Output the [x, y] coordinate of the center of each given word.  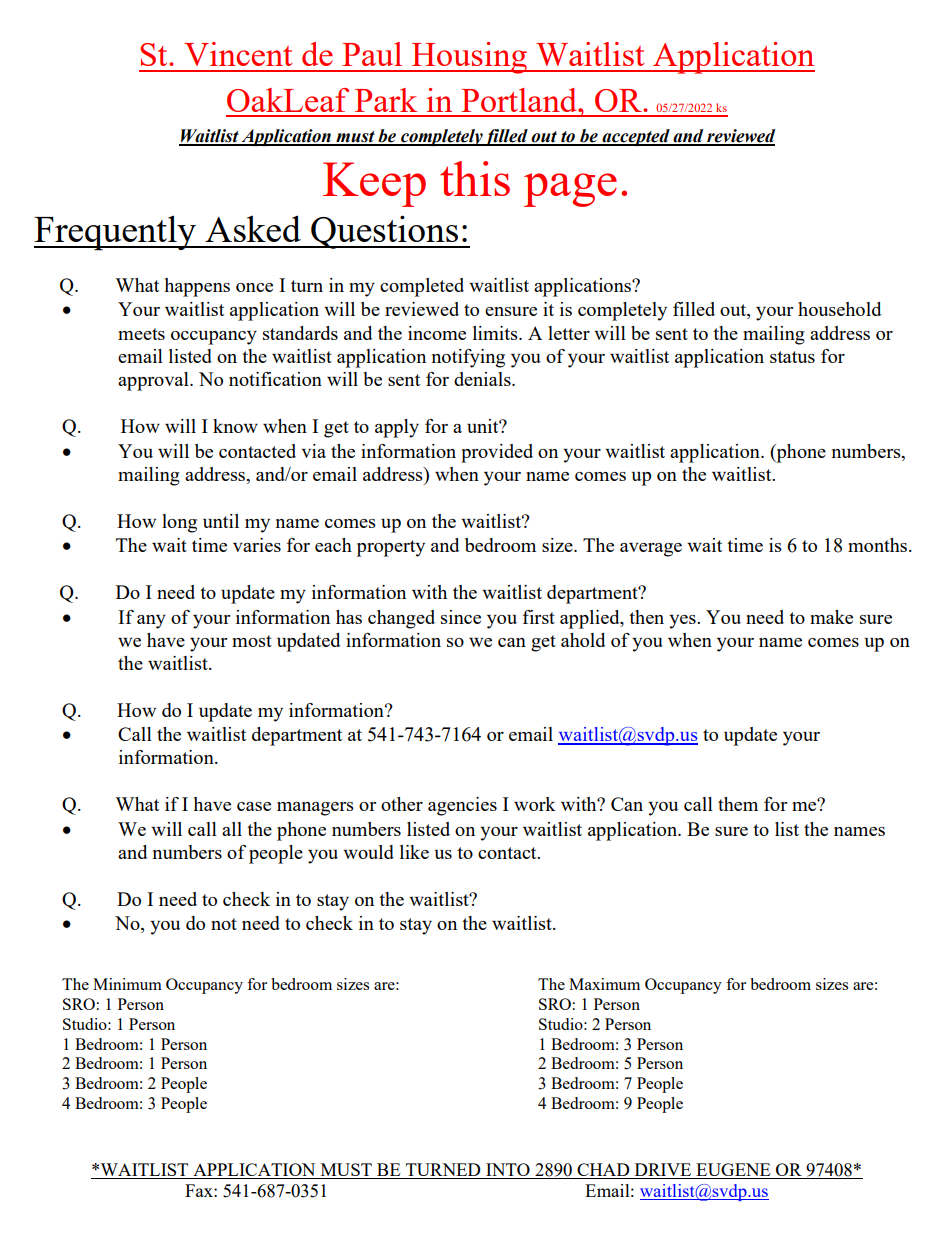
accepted [636, 137]
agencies [462, 806]
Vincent [238, 54]
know [235, 426]
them [738, 804]
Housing [470, 58]
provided [497, 453]
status [792, 357]
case [254, 806]
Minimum [127, 984]
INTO [508, 1171]
